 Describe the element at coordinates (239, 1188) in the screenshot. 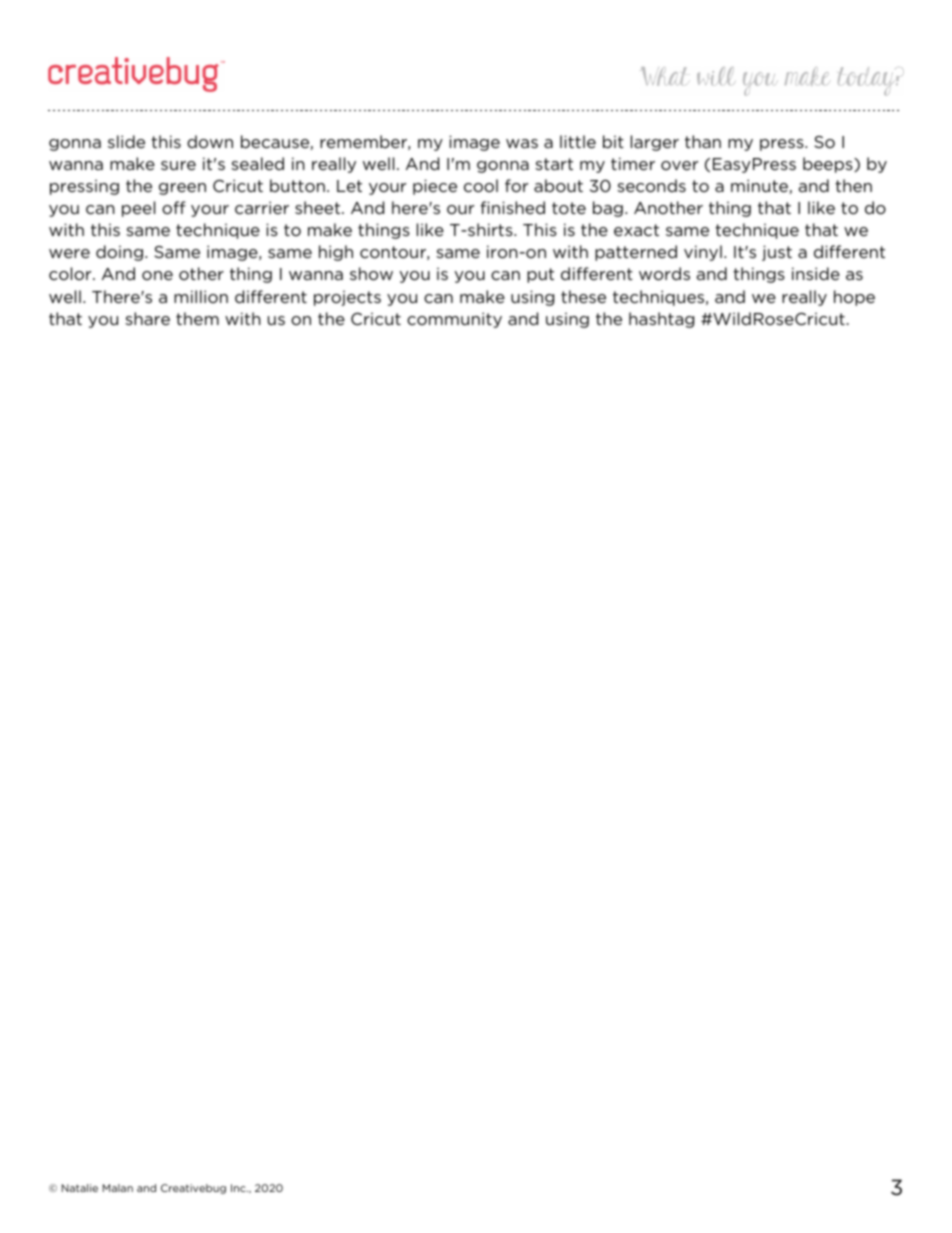

I see `Inc` at that location.
